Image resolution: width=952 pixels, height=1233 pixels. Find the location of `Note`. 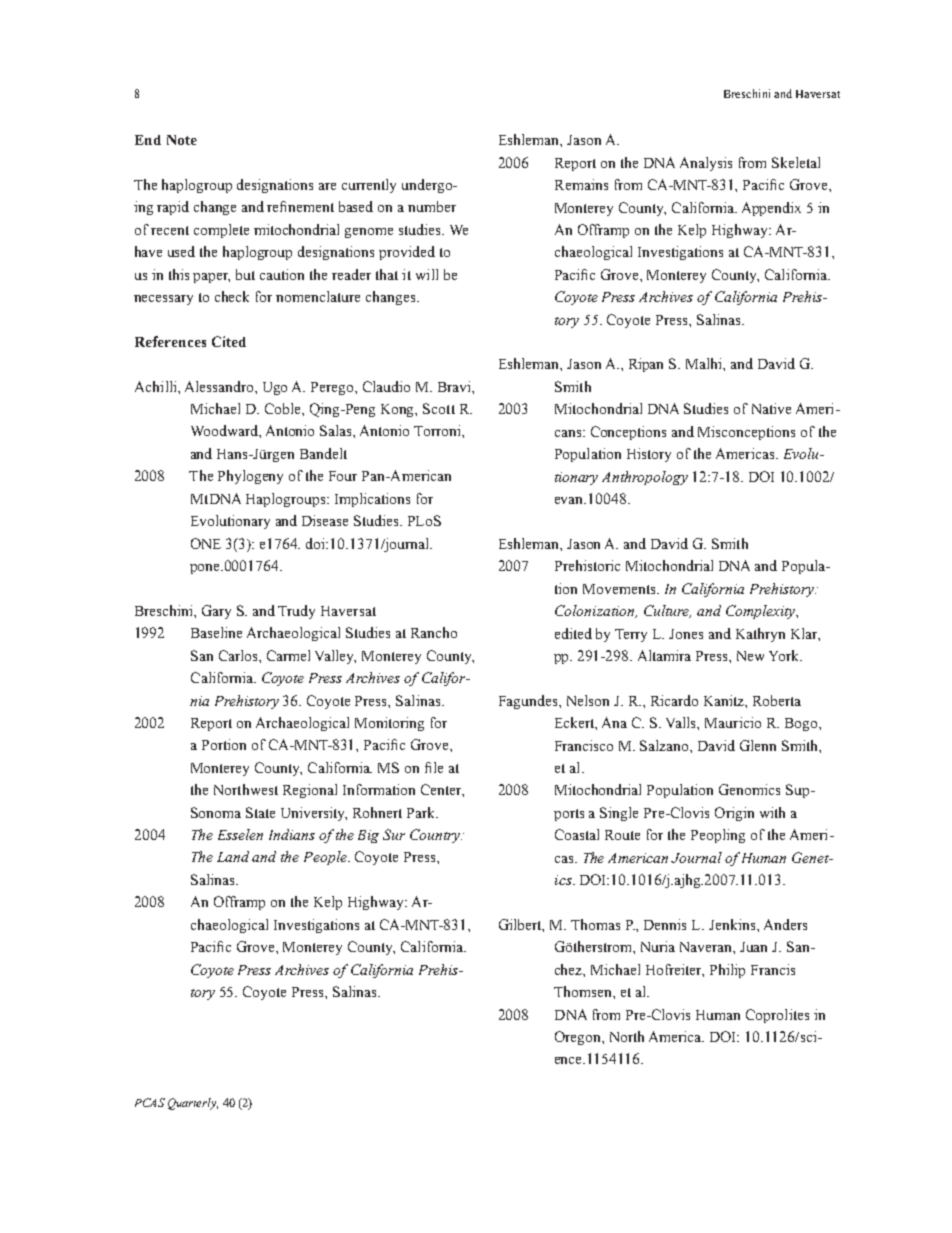

Note is located at coordinates (182, 140).
